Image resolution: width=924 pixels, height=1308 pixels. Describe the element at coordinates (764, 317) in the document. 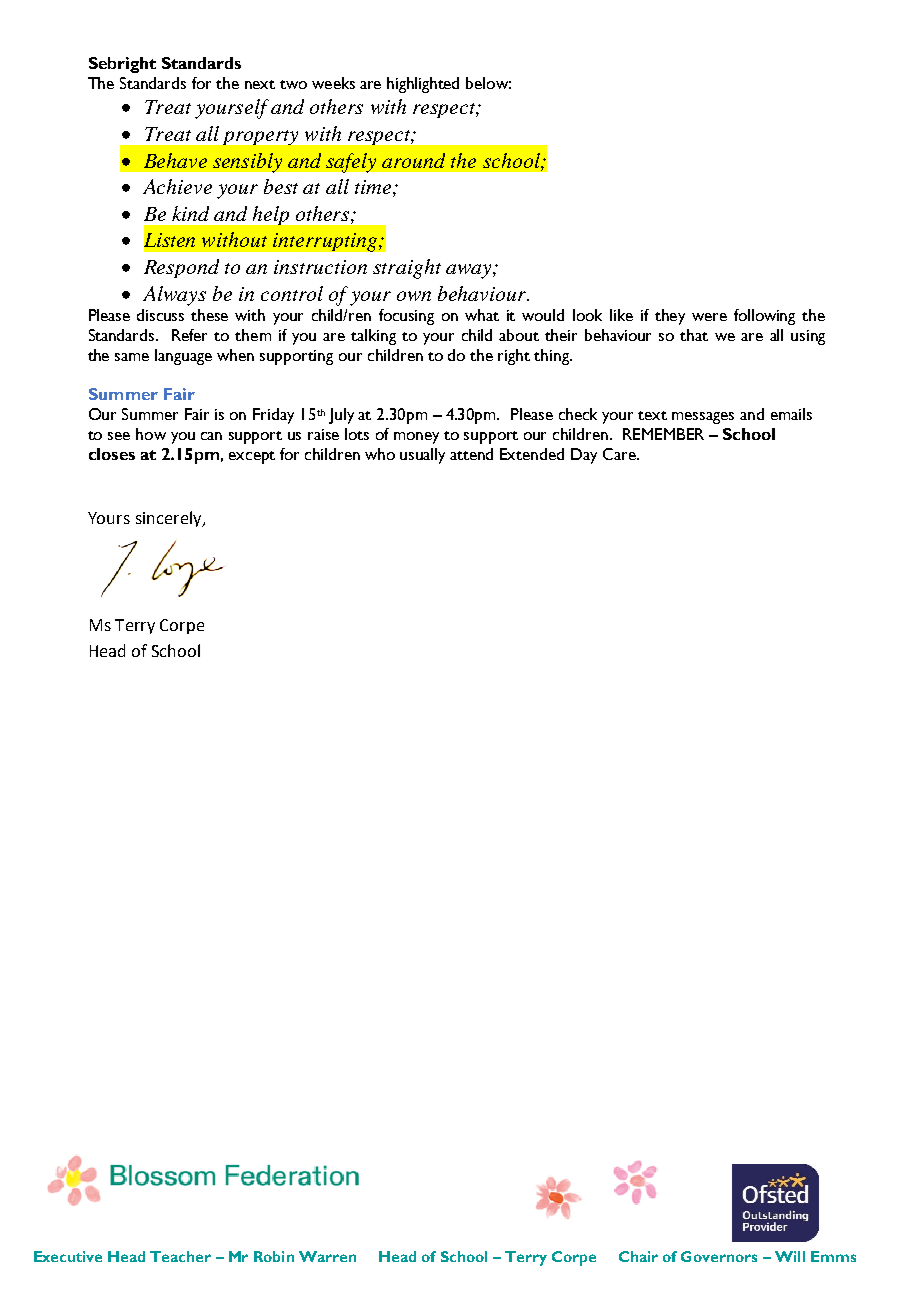

I see `following` at that location.
